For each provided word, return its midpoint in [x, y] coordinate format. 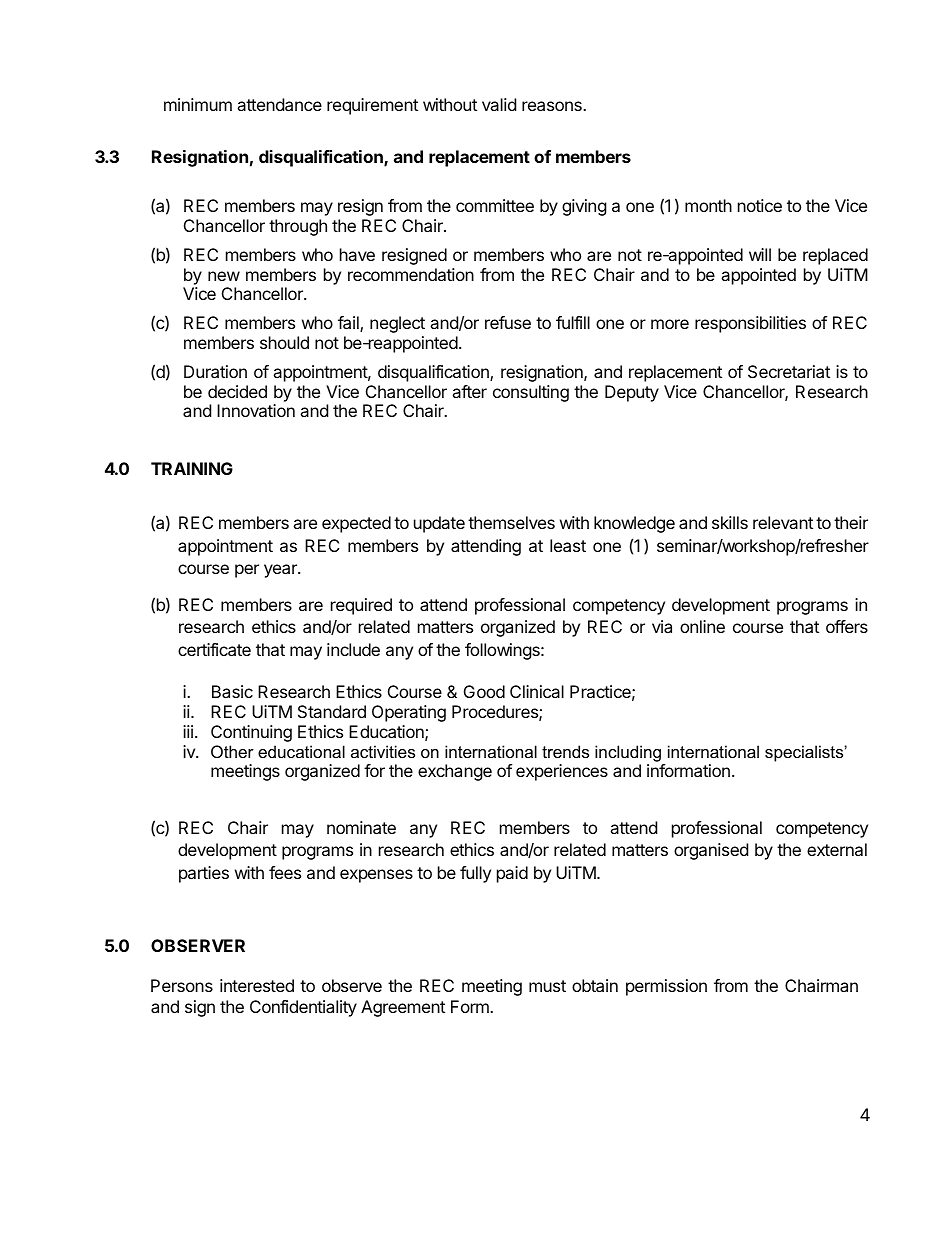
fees [285, 872]
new [224, 276]
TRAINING [192, 468]
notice [760, 205]
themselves [511, 522]
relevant [783, 522]
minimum [198, 104]
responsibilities [750, 324]
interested [257, 985]
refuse [508, 322]
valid [499, 104]
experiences [562, 772]
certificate [214, 649]
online [702, 626]
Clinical [537, 691]
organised [711, 851]
